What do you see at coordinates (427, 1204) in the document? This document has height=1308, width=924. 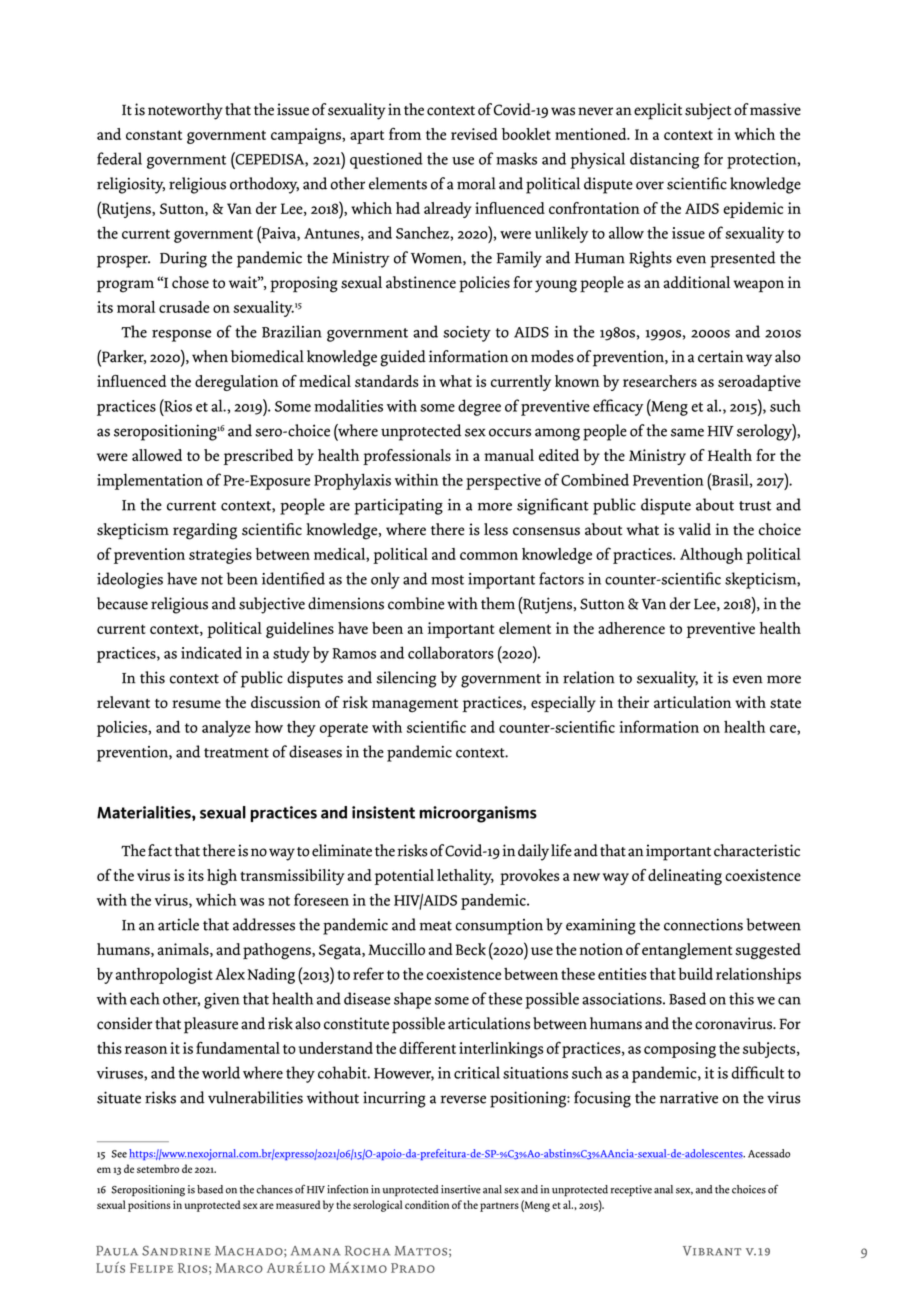 I see `condition` at bounding box center [427, 1204].
